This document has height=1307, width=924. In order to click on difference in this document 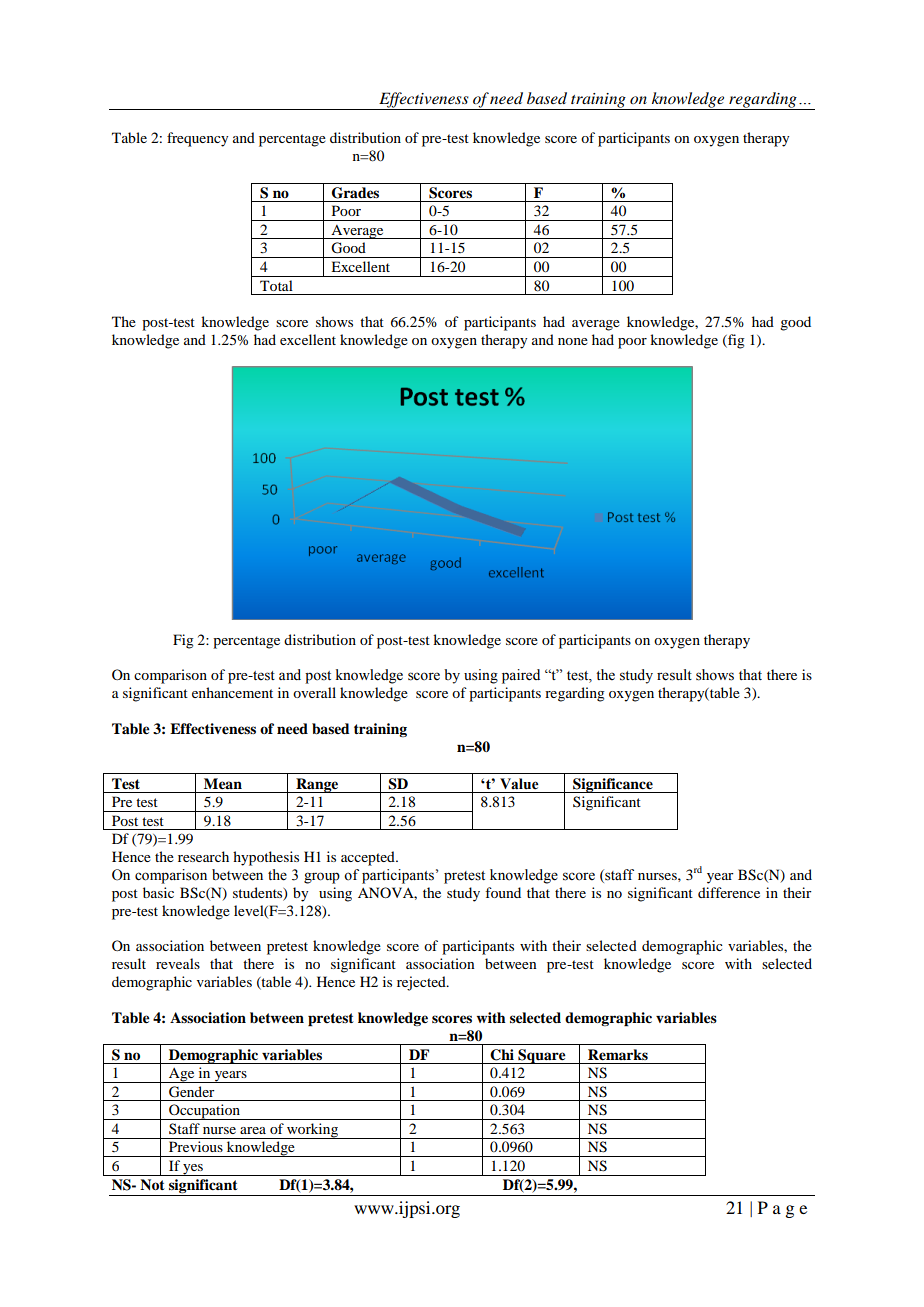, I will do `click(729, 892)`.
